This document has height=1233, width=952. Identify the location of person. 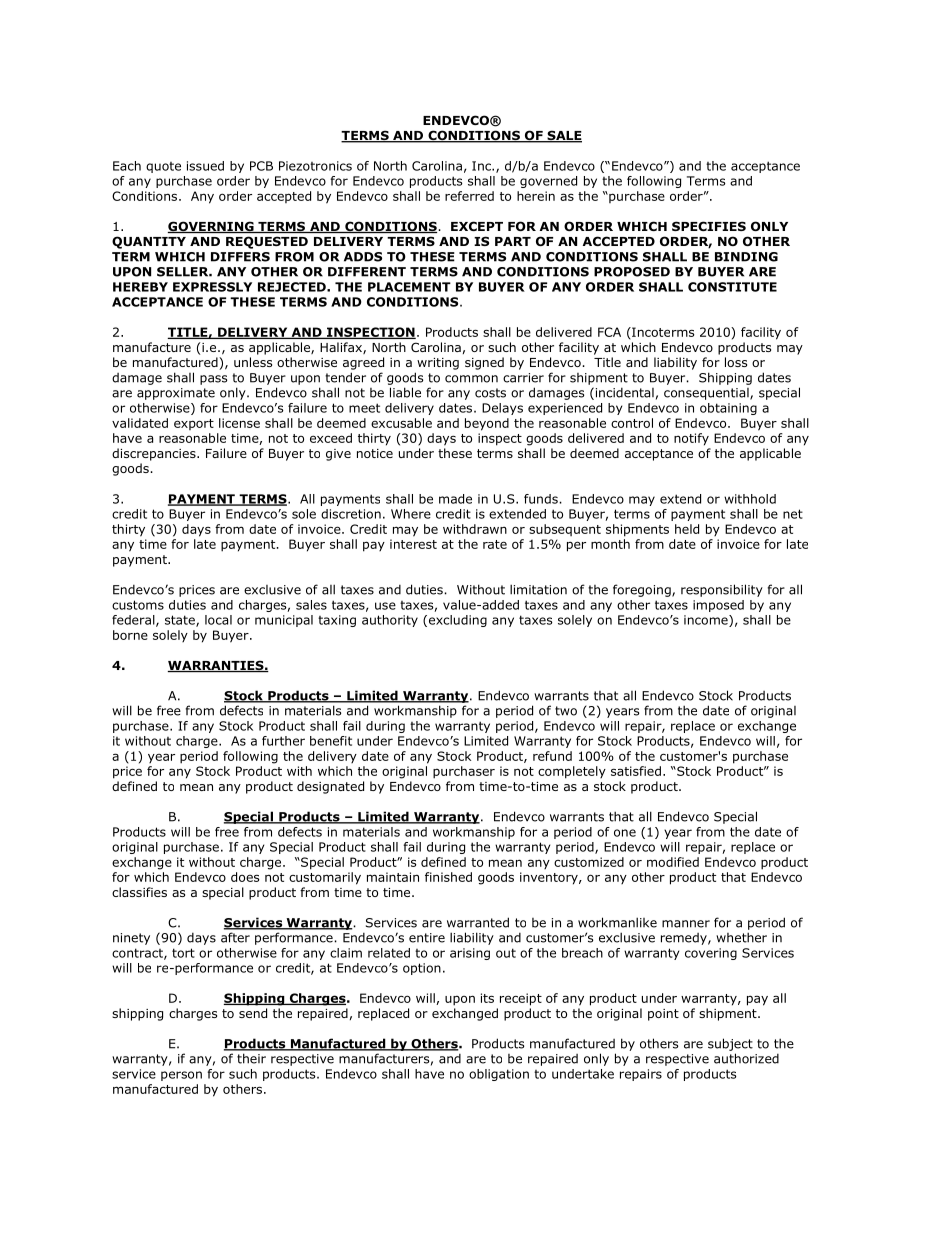
(181, 1076).
